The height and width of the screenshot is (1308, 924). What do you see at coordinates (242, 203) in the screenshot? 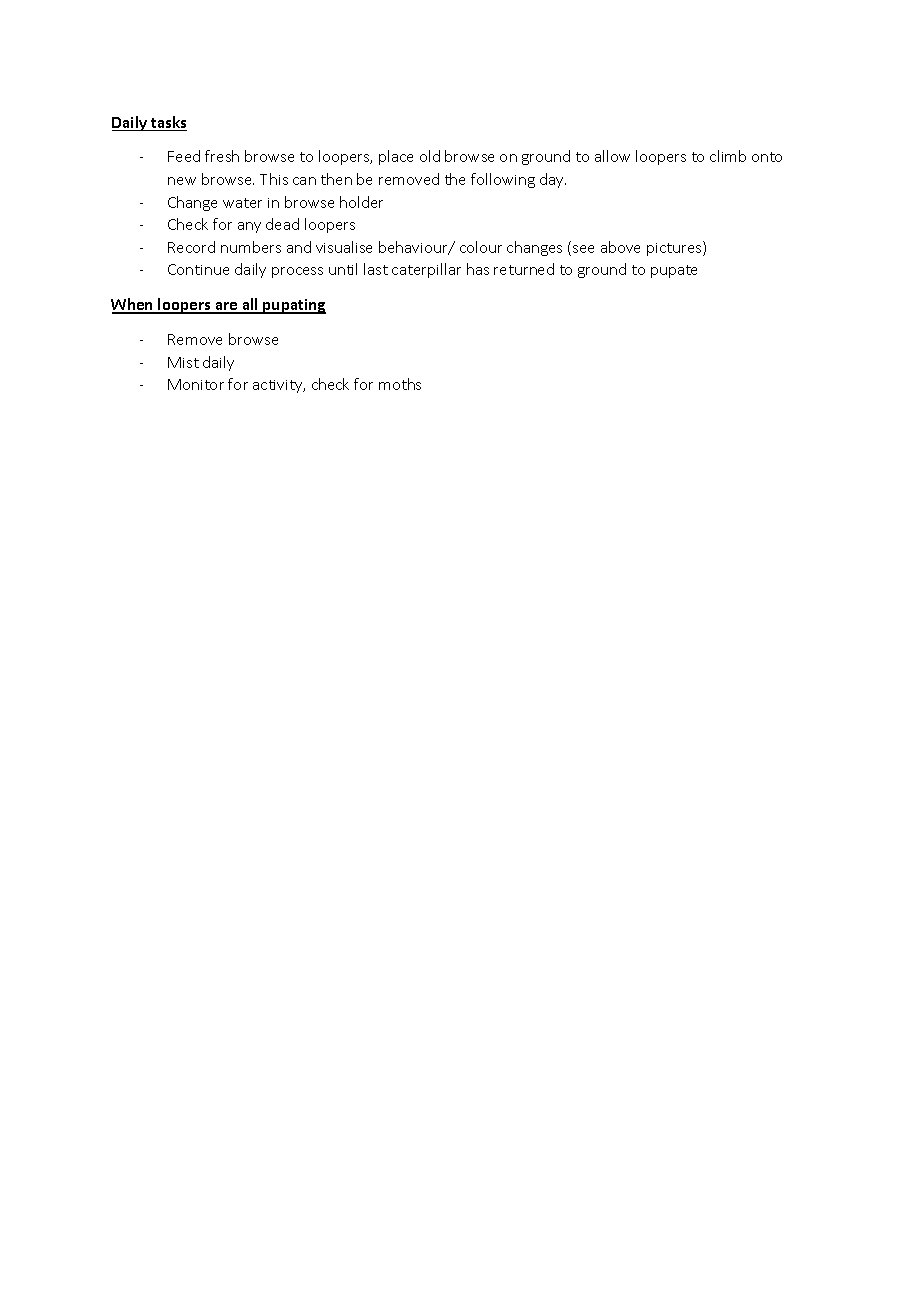
I see `water` at bounding box center [242, 203].
